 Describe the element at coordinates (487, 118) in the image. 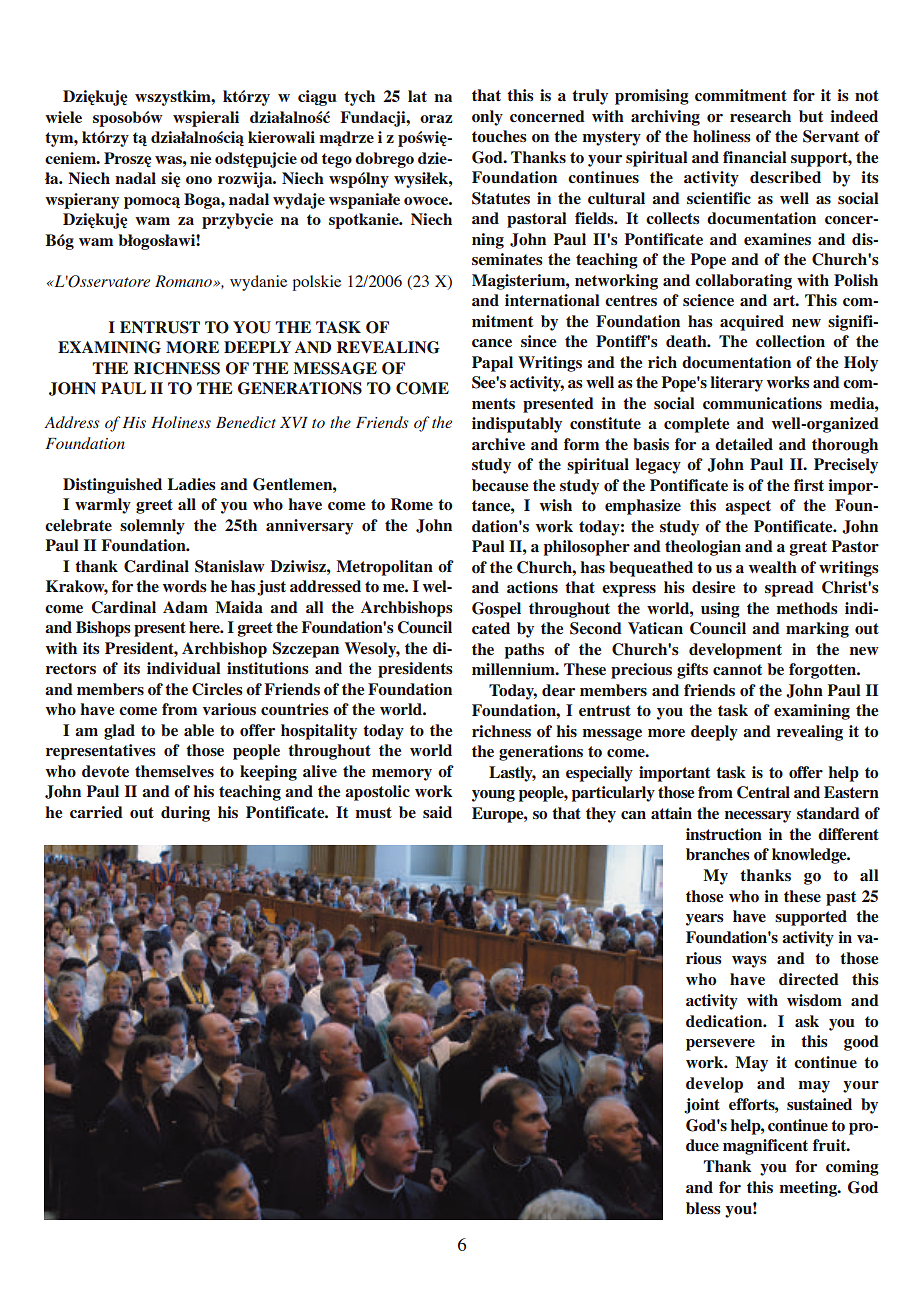

I see `only` at that location.
